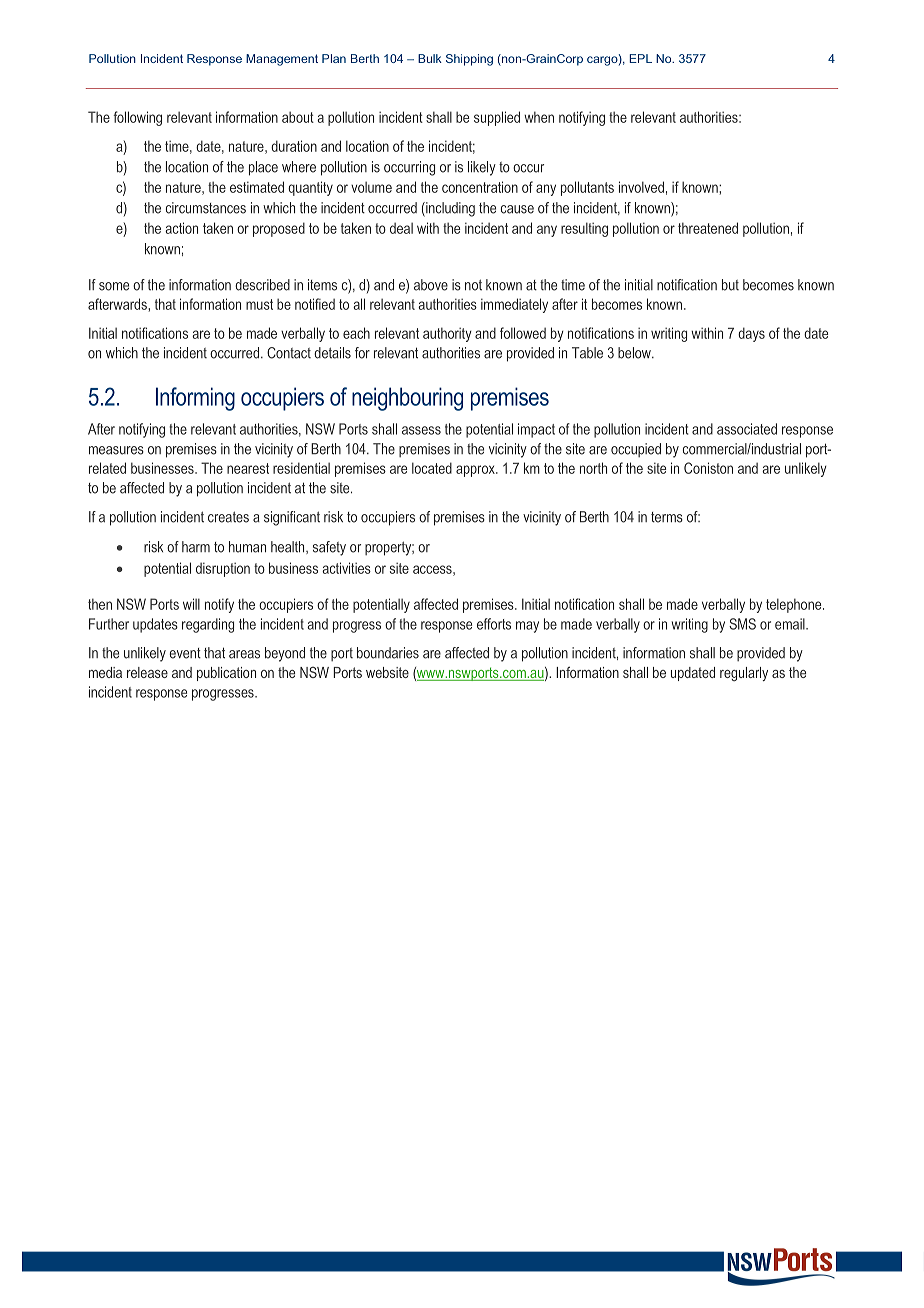 The height and width of the page is (1308, 924). What do you see at coordinates (137, 118) in the page?
I see `following` at bounding box center [137, 118].
